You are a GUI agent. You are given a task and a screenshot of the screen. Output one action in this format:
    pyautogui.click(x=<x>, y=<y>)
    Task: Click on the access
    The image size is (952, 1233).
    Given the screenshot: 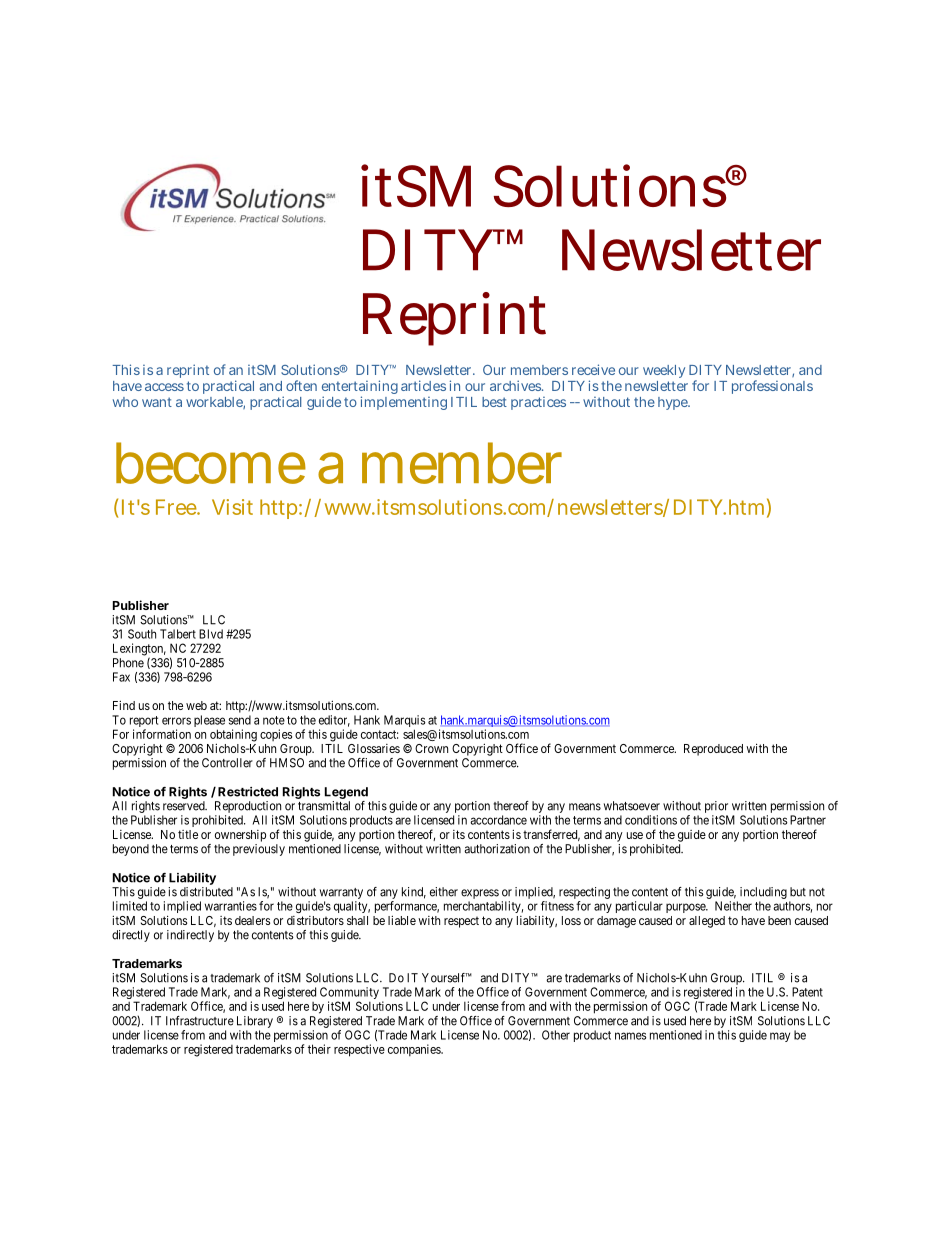 What is the action you would take?
    pyautogui.click(x=164, y=387)
